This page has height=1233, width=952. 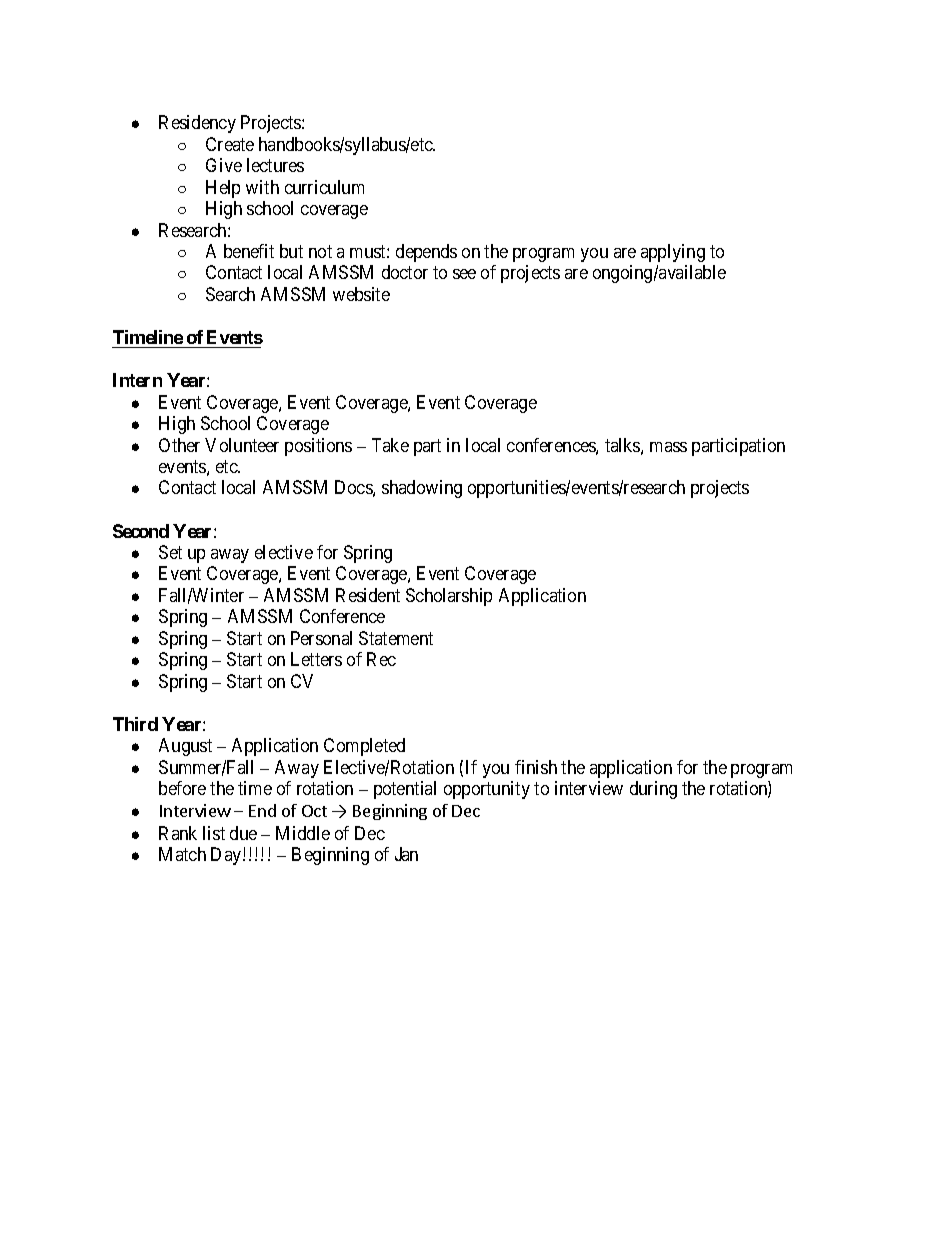 I want to click on doctor, so click(x=405, y=272).
